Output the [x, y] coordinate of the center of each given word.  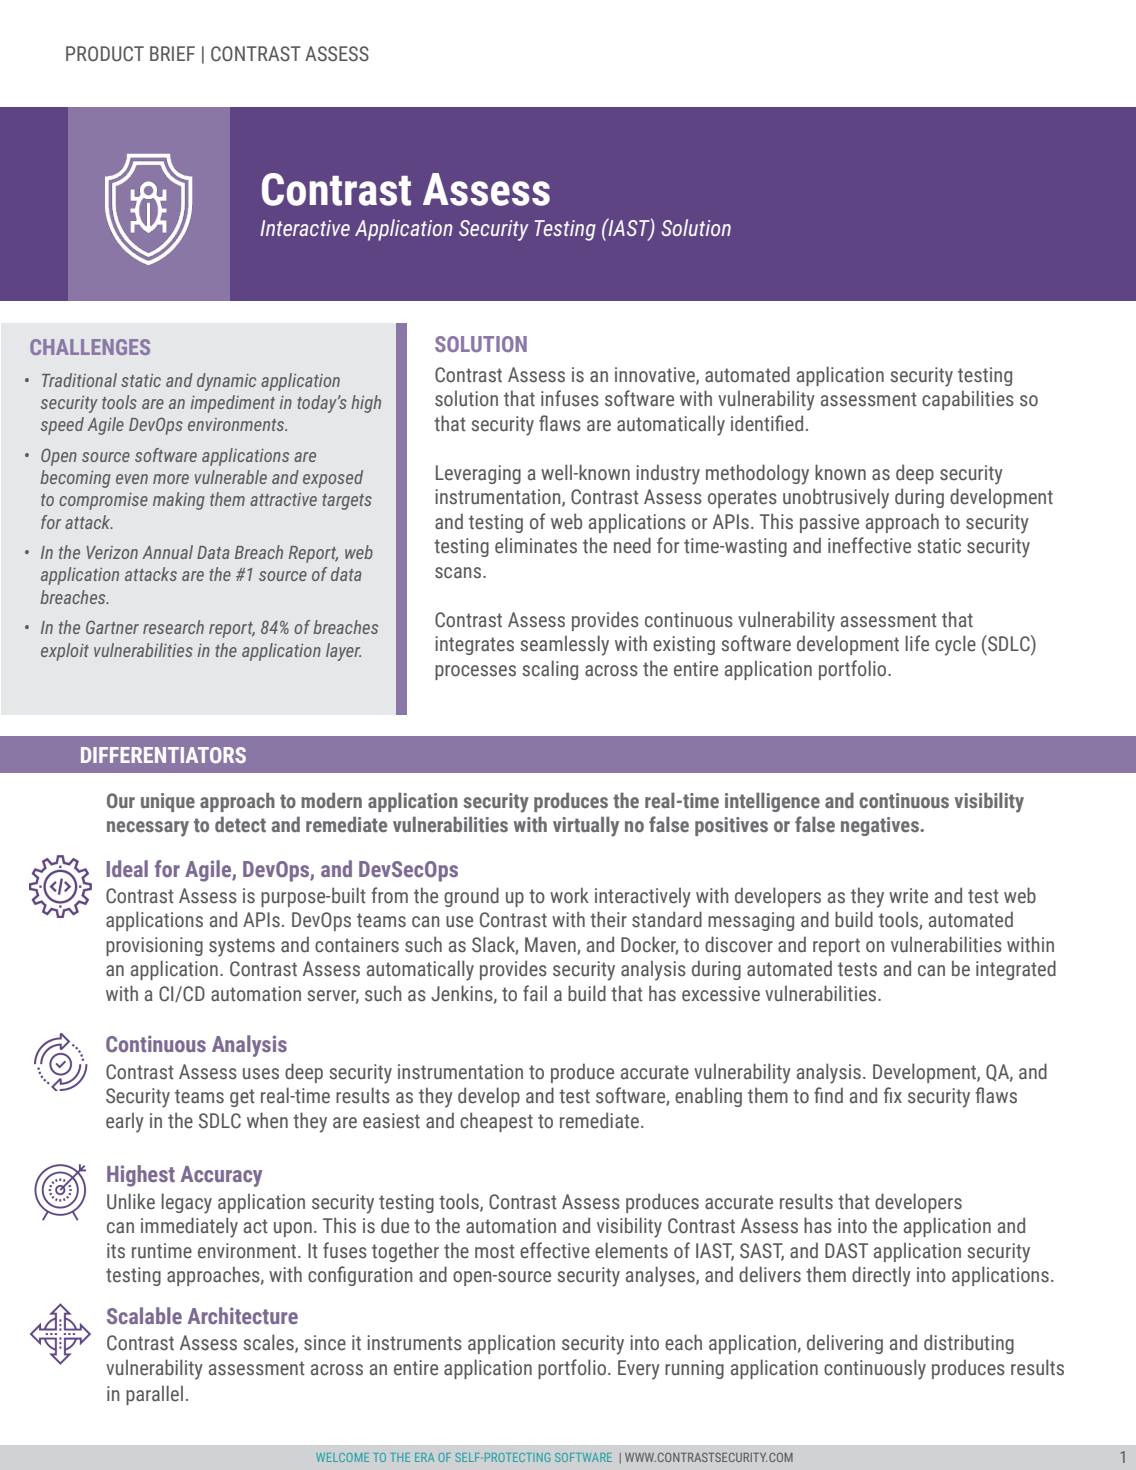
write [908, 896]
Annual [167, 552]
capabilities [968, 400]
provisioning [154, 946]
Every [639, 1370]
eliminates [536, 545]
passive [829, 523]
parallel [154, 1395]
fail [535, 993]
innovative [656, 375]
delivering [845, 1344]
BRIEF [172, 53]
